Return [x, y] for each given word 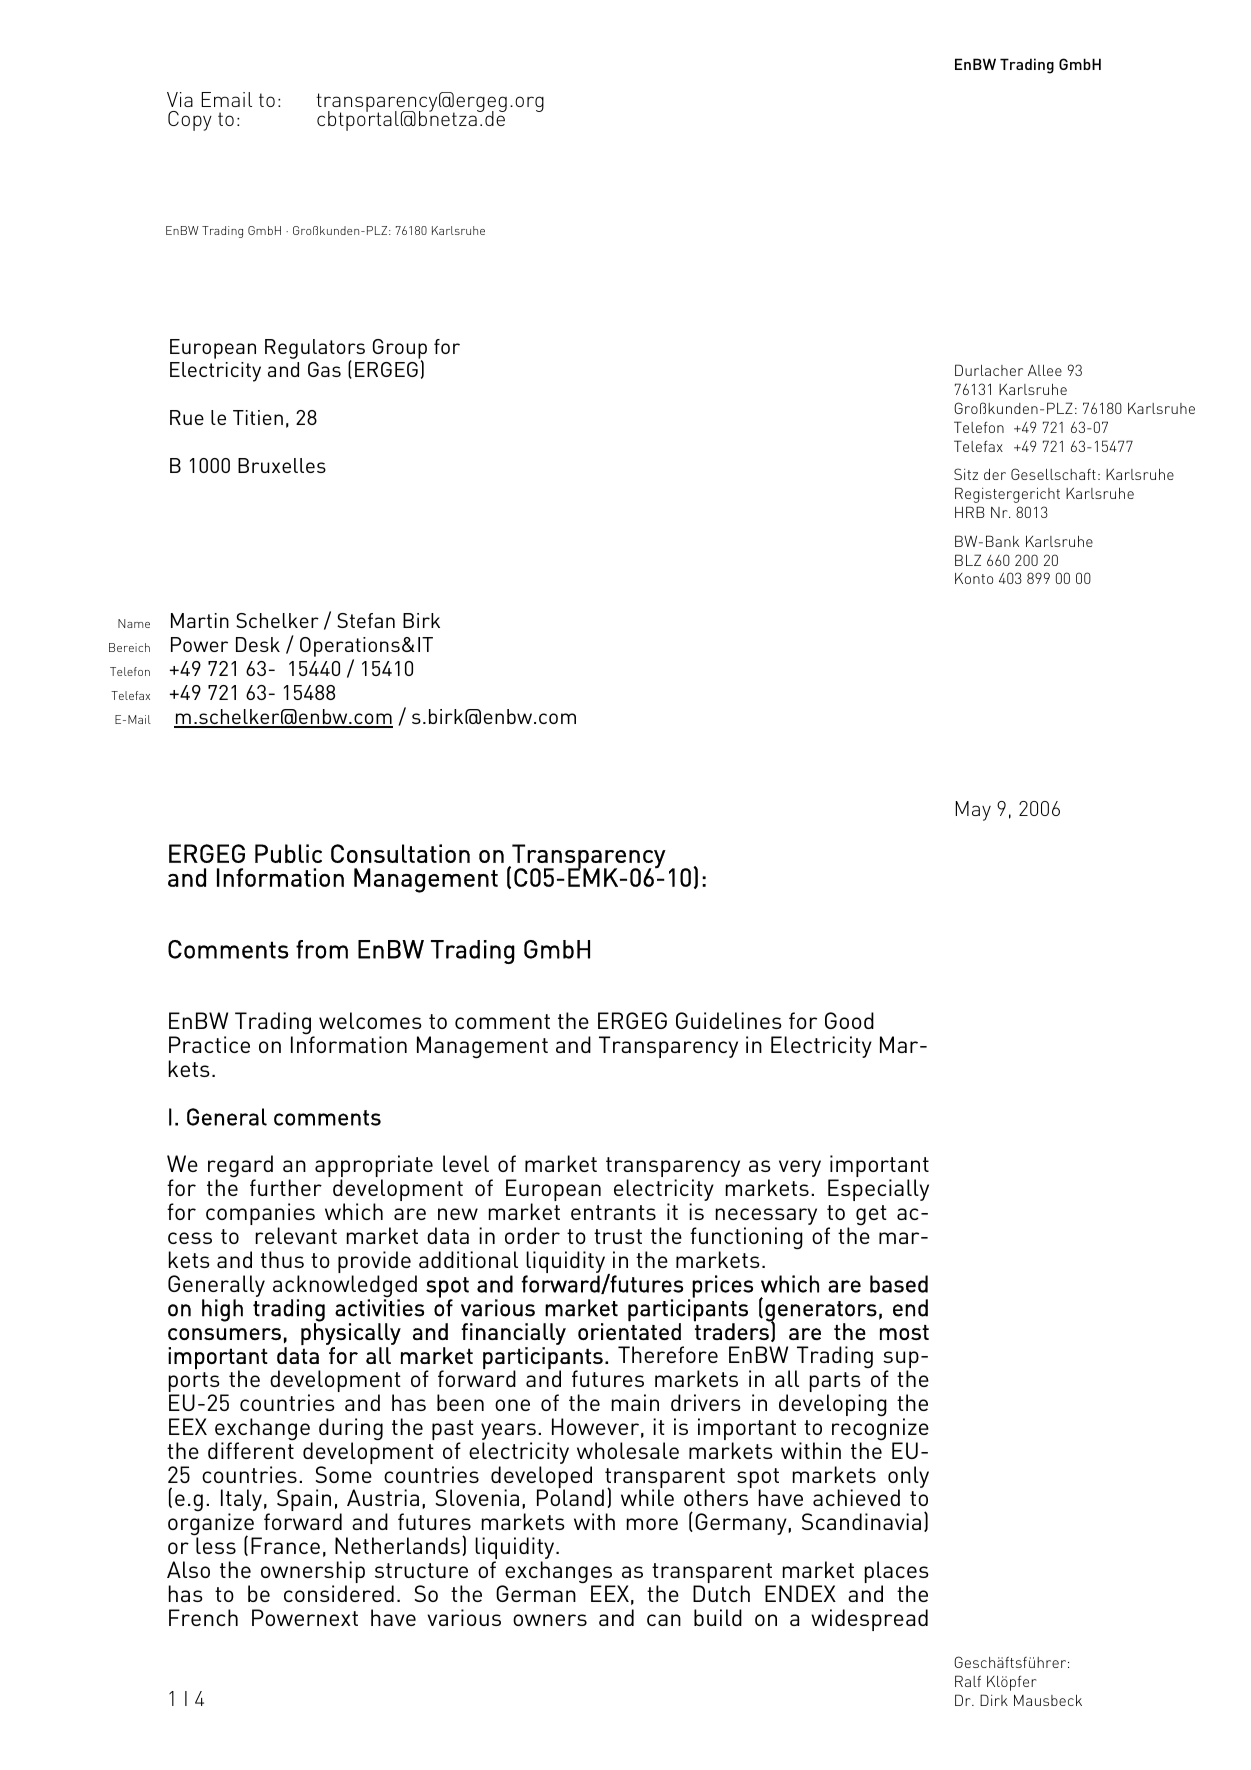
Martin [200, 620]
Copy [190, 121]
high [222, 1310]
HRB [970, 512]
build [718, 1617]
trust [618, 1236]
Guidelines [729, 1020]
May [973, 811]
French [203, 1617]
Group [400, 350]
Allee [1045, 370]
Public [288, 853]
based [899, 1284]
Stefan [366, 620]
